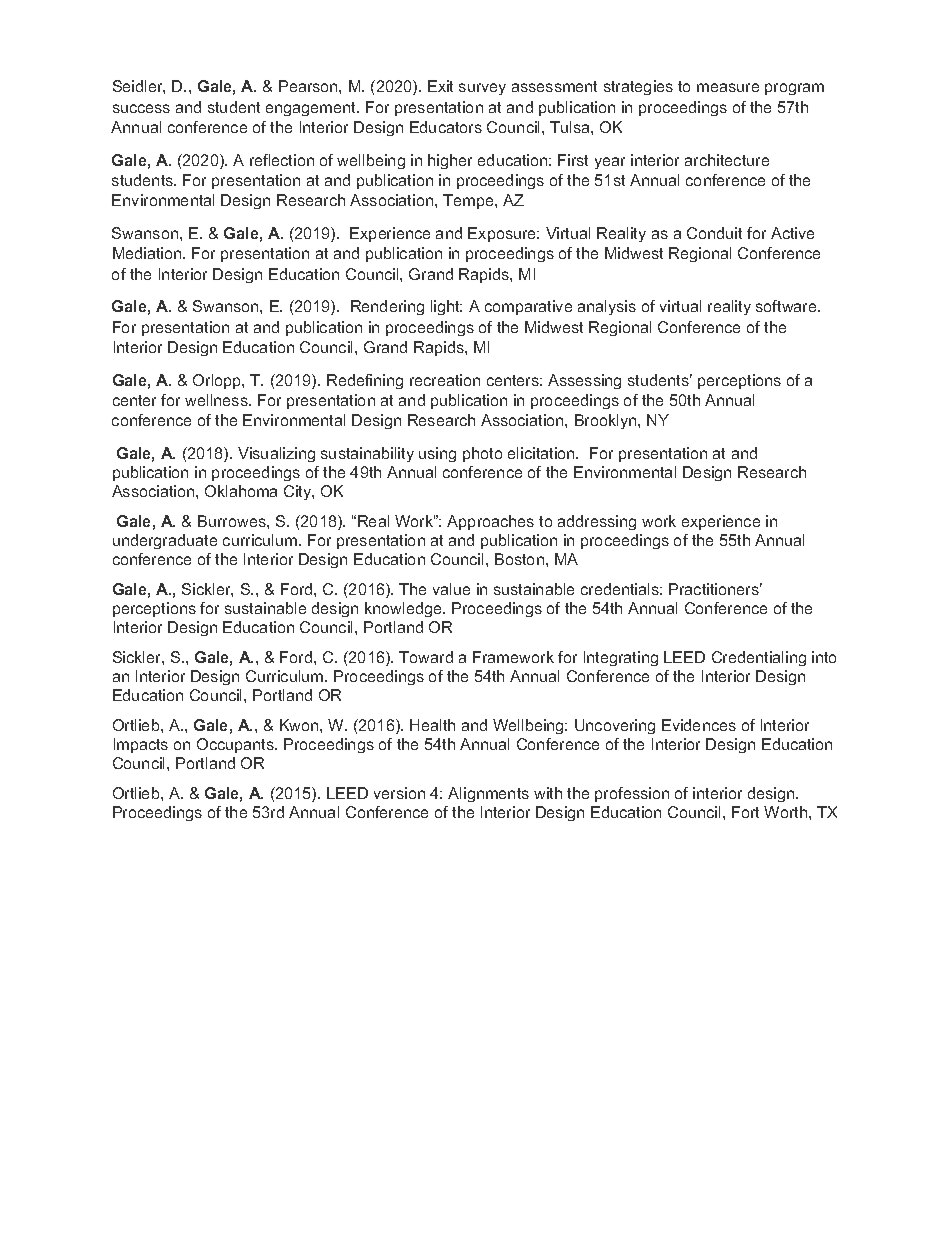 The width and height of the document is (952, 1233). I want to click on Visualizing, so click(276, 454).
